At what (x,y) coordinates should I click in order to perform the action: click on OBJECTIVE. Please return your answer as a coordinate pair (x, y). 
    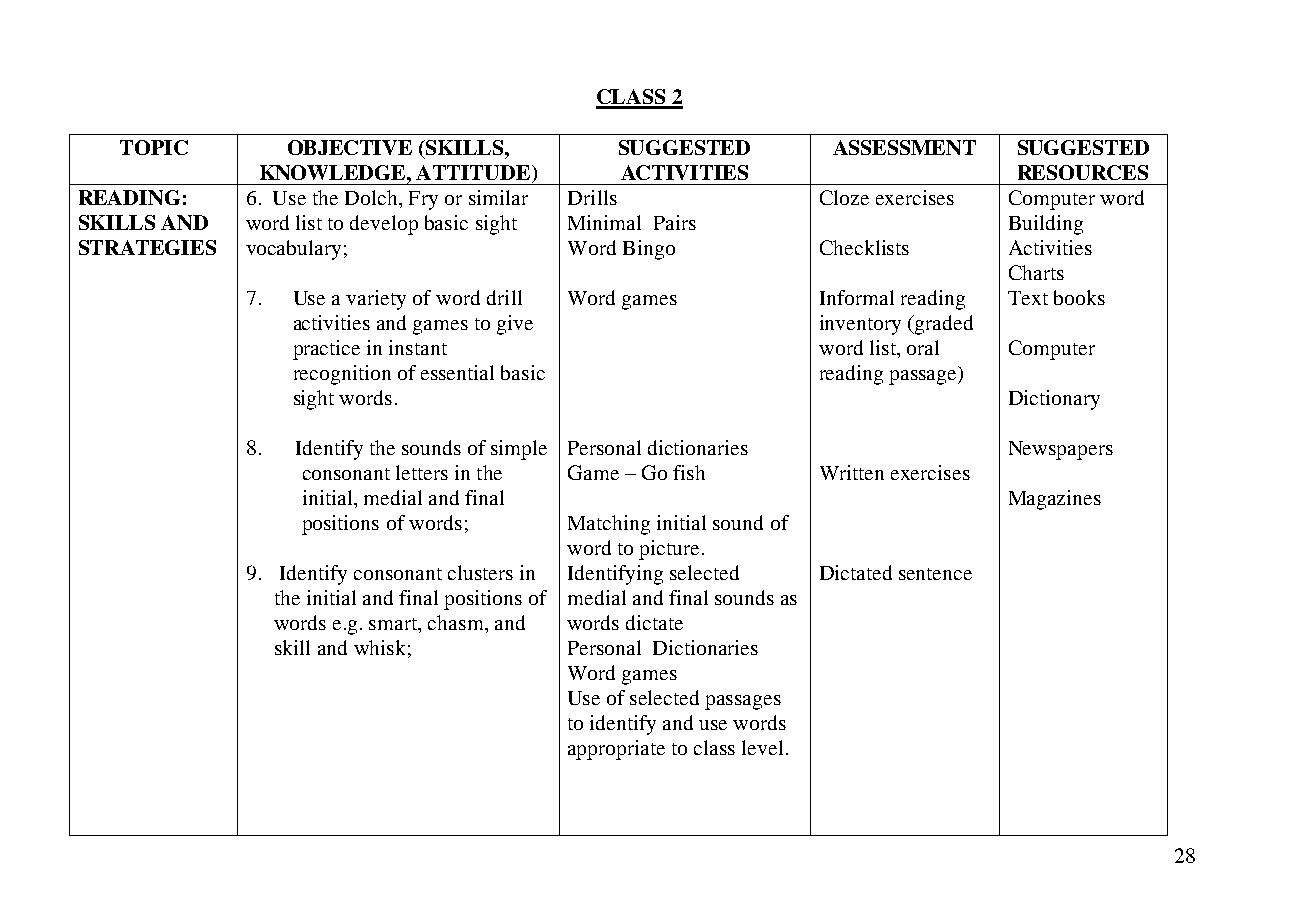
    Looking at the image, I should click on (350, 147).
